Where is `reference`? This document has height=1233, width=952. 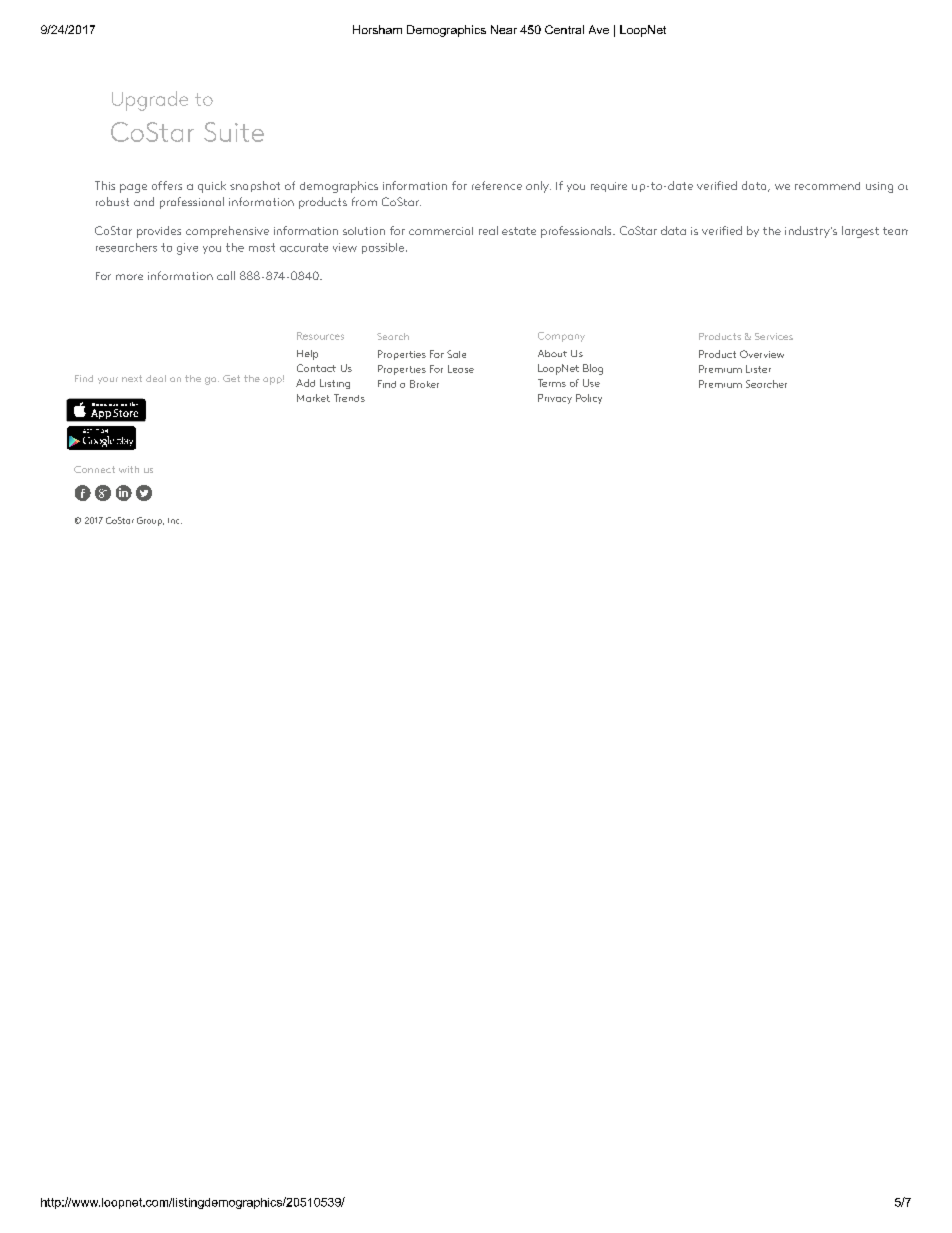 reference is located at coordinates (497, 185).
